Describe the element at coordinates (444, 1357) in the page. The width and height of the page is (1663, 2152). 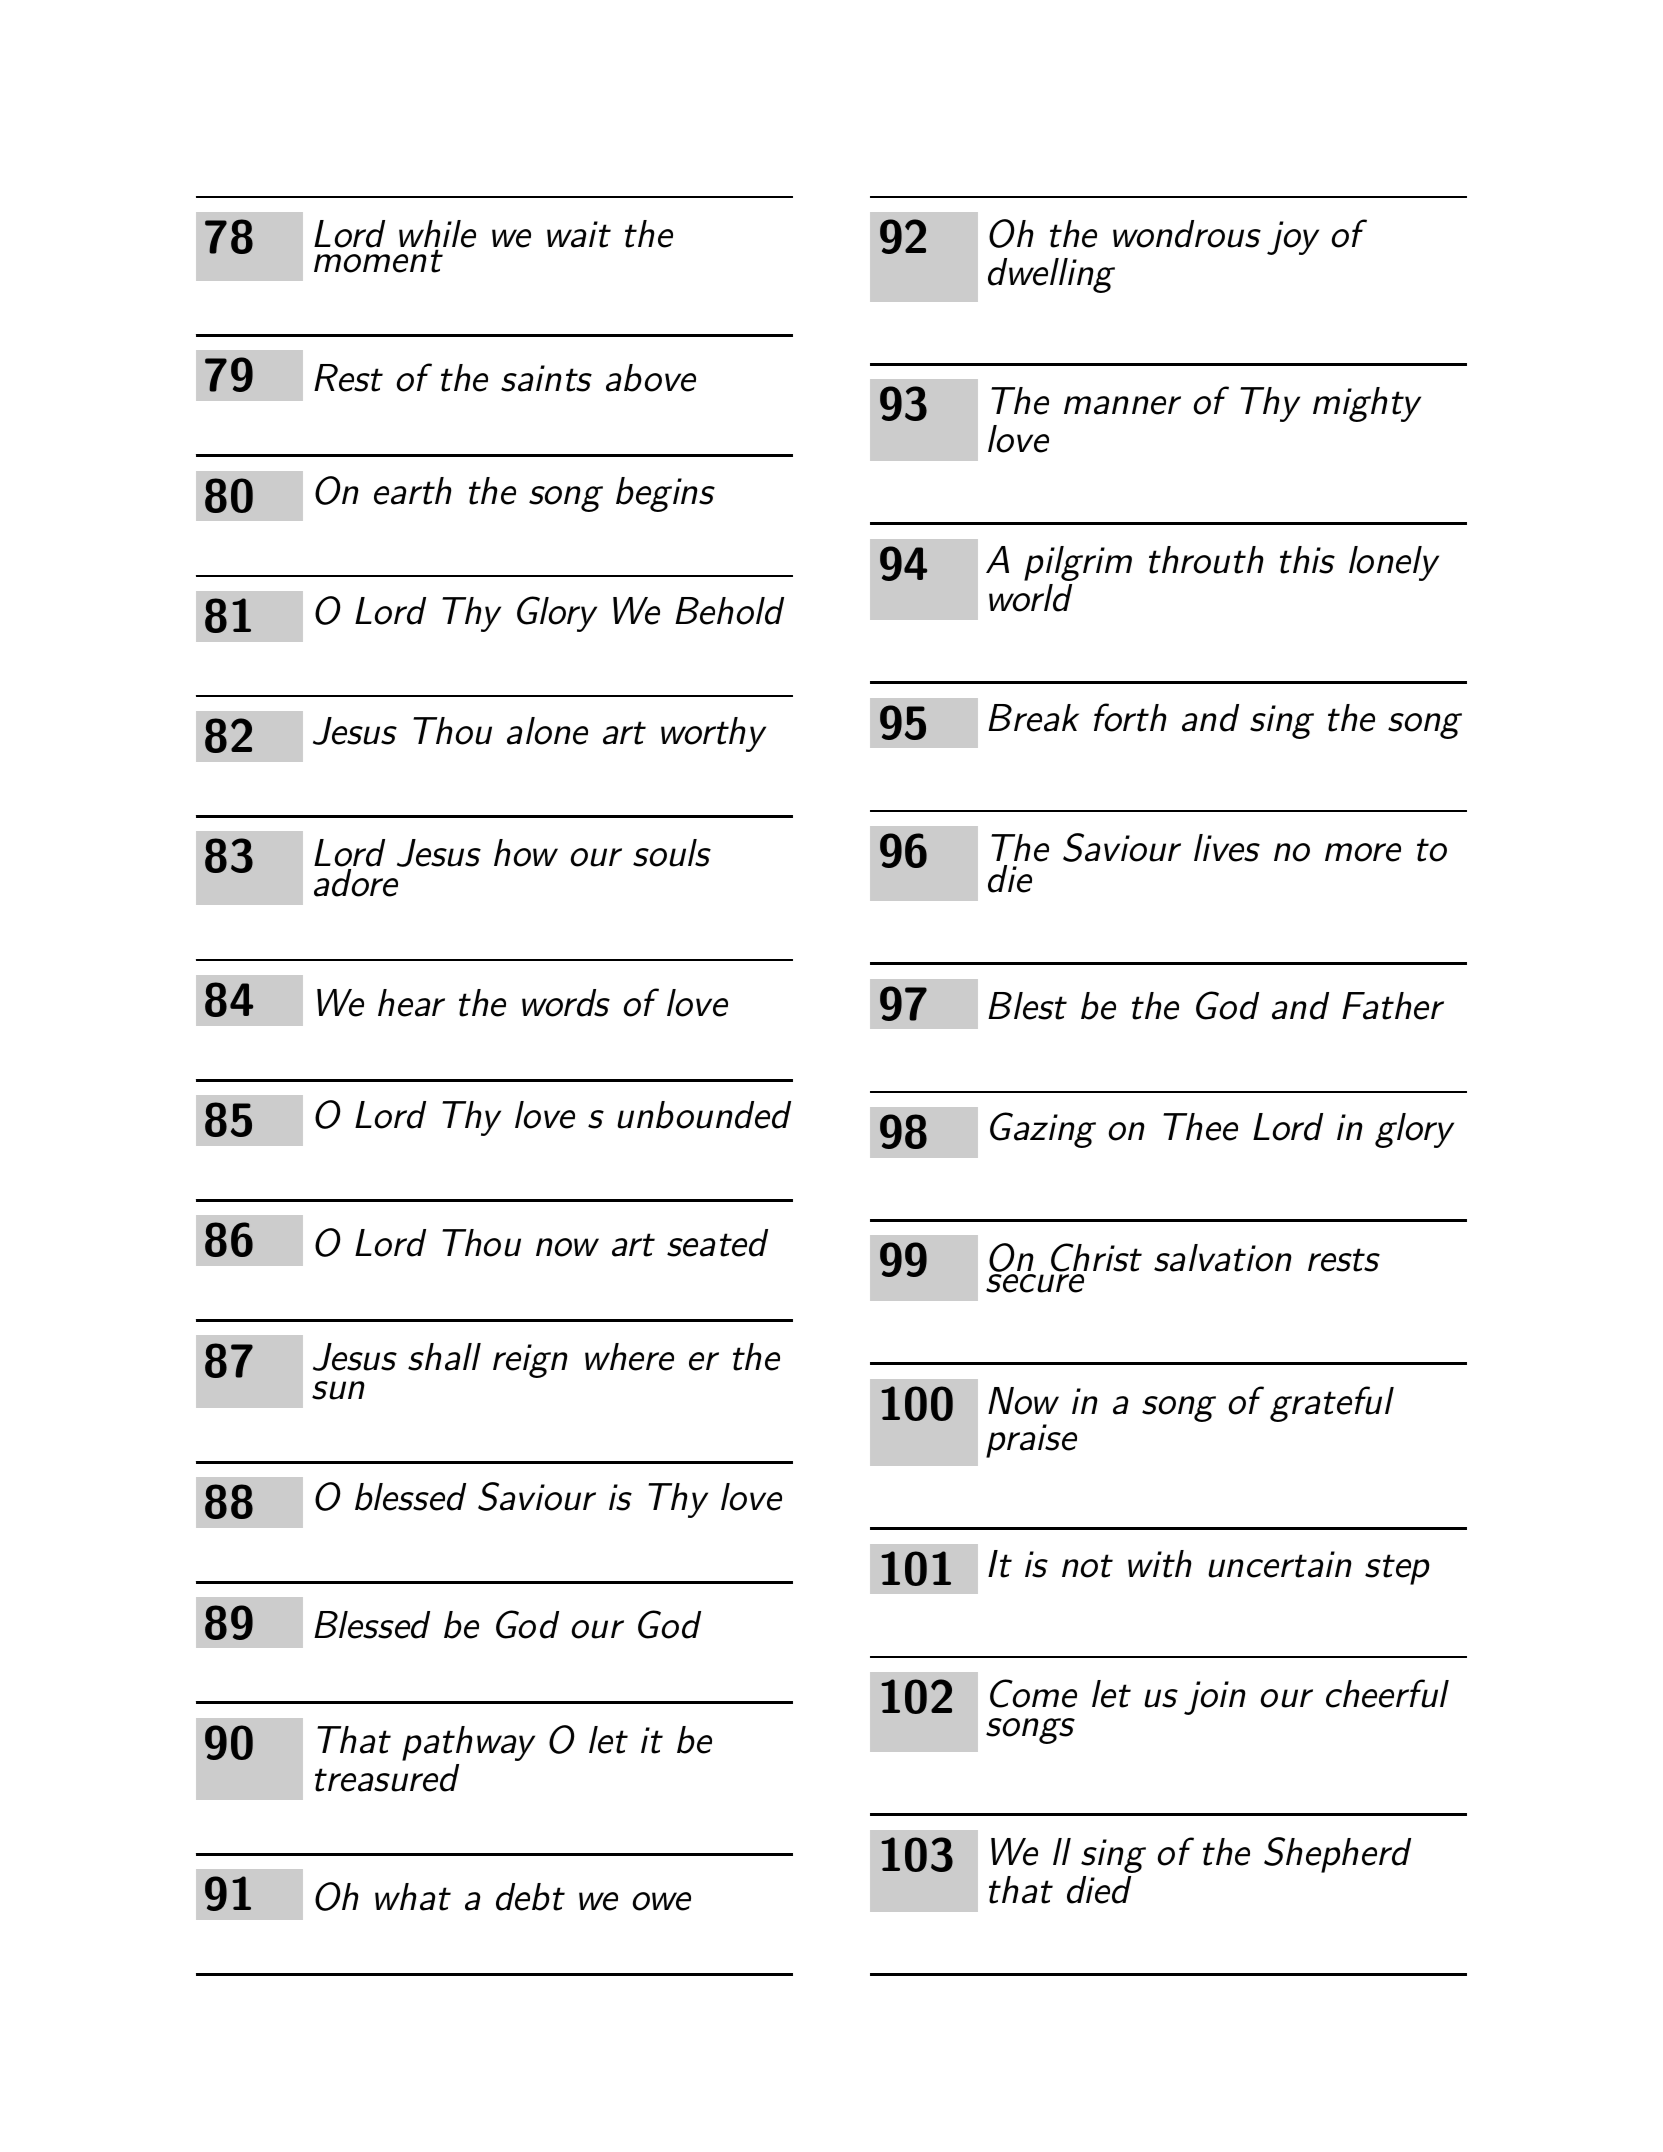
I see `shall` at that location.
